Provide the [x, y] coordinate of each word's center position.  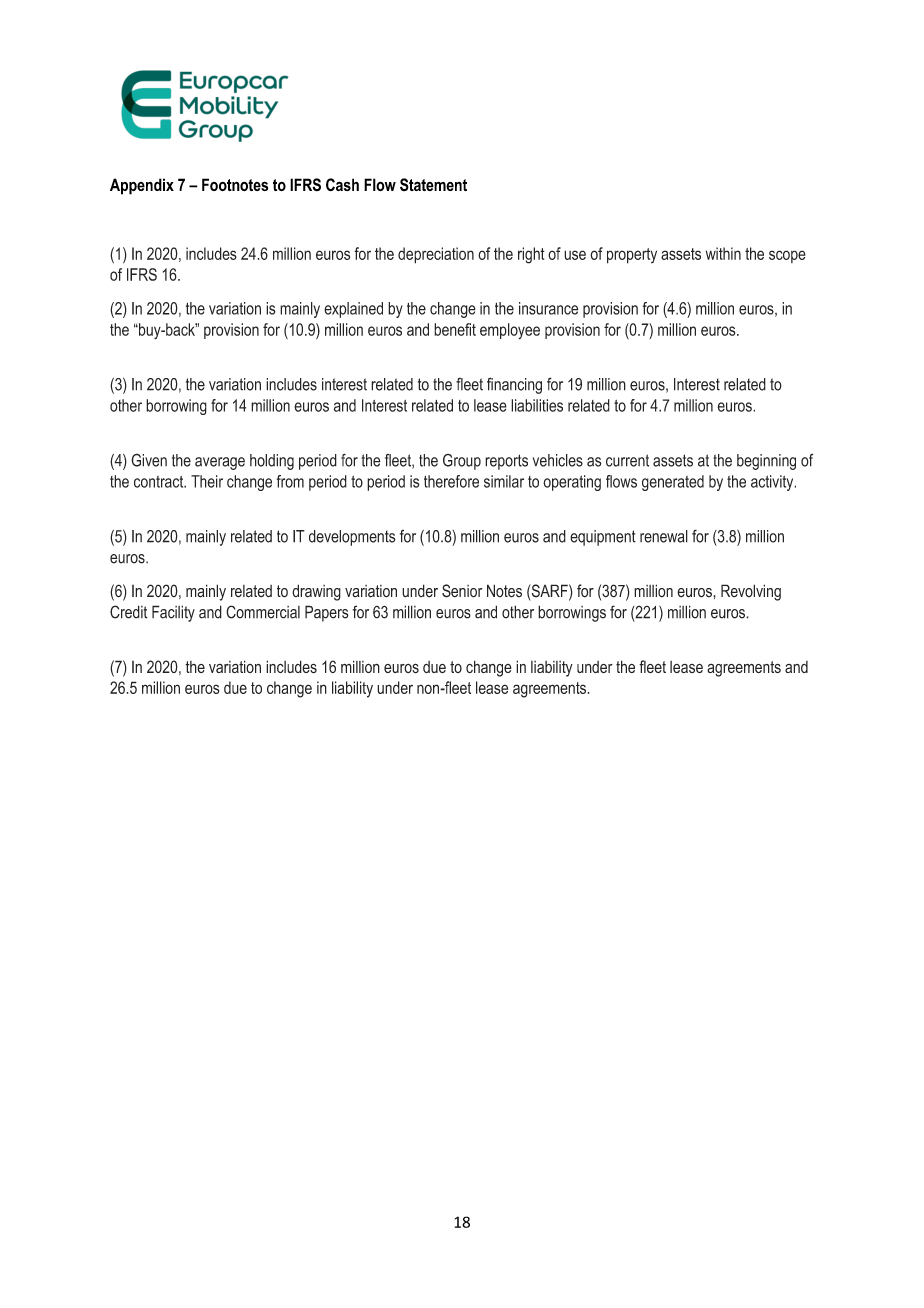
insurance [548, 308]
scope [787, 256]
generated [673, 483]
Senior [462, 591]
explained [353, 310]
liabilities [537, 405]
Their [207, 481]
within [723, 253]
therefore [451, 481]
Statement [433, 184]
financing [514, 385]
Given [149, 460]
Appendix [142, 186]
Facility [173, 613]
